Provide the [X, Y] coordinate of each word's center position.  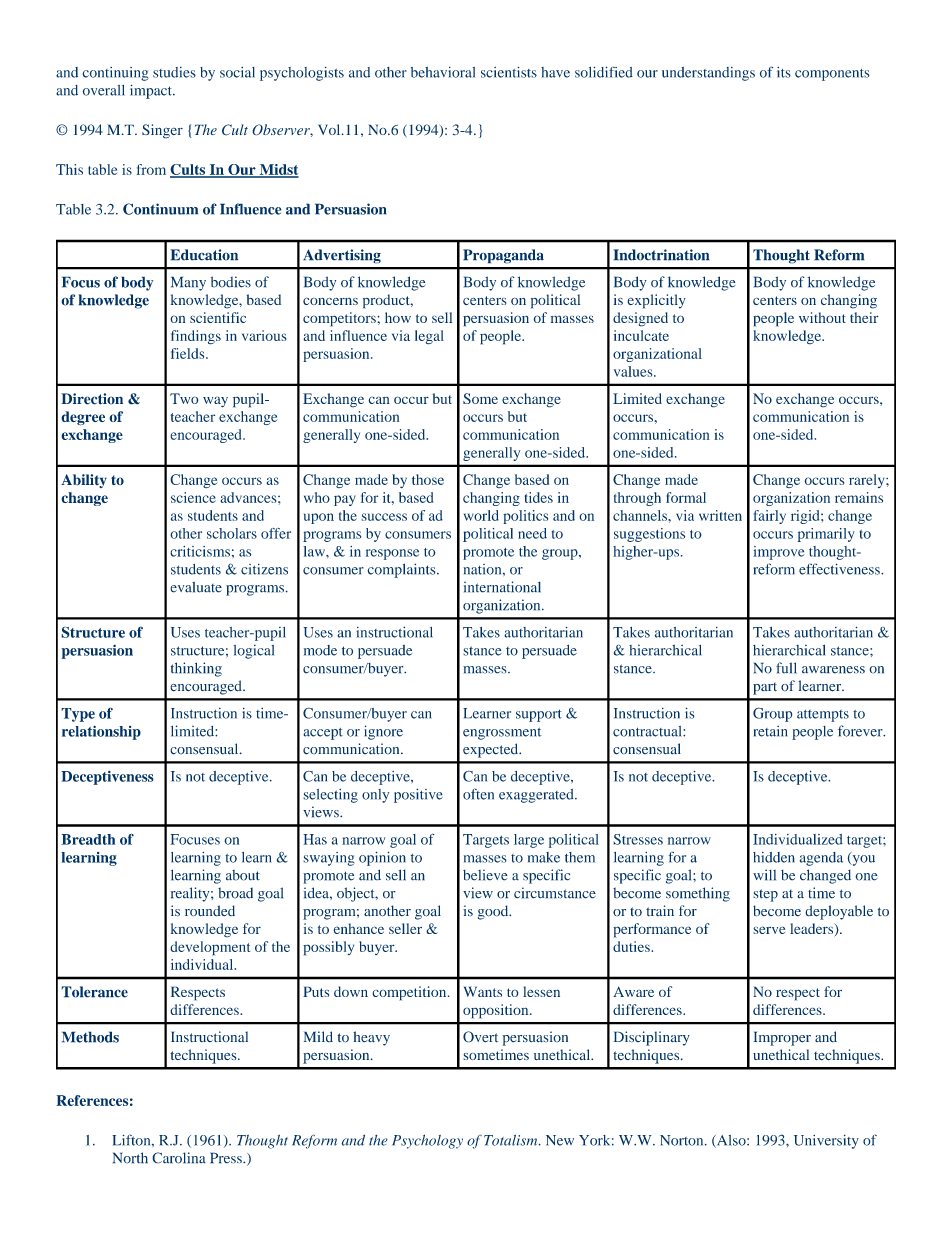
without [822, 317]
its [784, 72]
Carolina [179, 1158]
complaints [403, 570]
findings [196, 337]
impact [152, 91]
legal [429, 337]
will [764, 875]
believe [485, 875]
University [826, 1141]
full [786, 668]
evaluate [196, 587]
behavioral [443, 72]
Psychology [427, 1141]
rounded [210, 911]
